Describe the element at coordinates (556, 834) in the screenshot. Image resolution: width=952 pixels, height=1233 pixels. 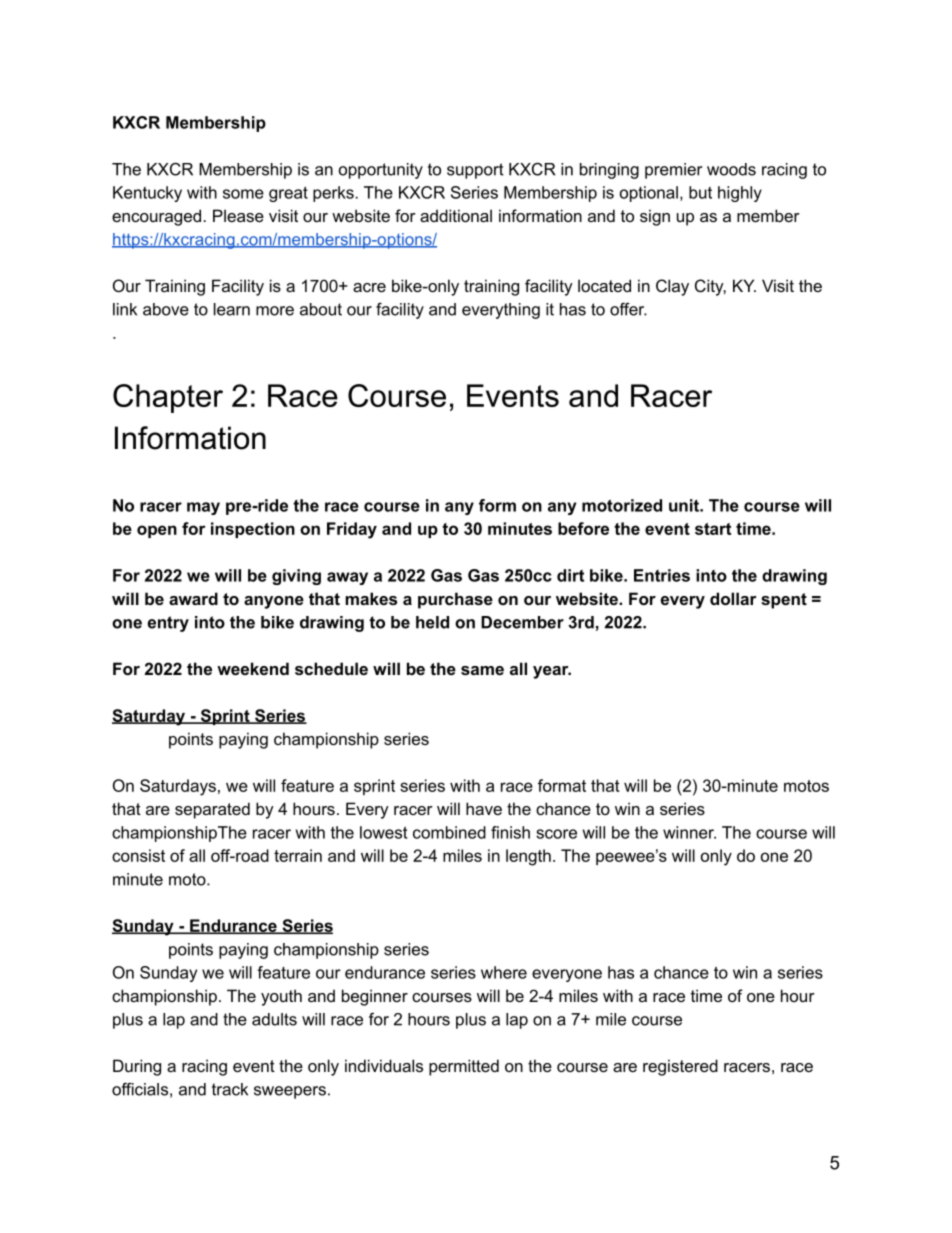
I see `score` at that location.
